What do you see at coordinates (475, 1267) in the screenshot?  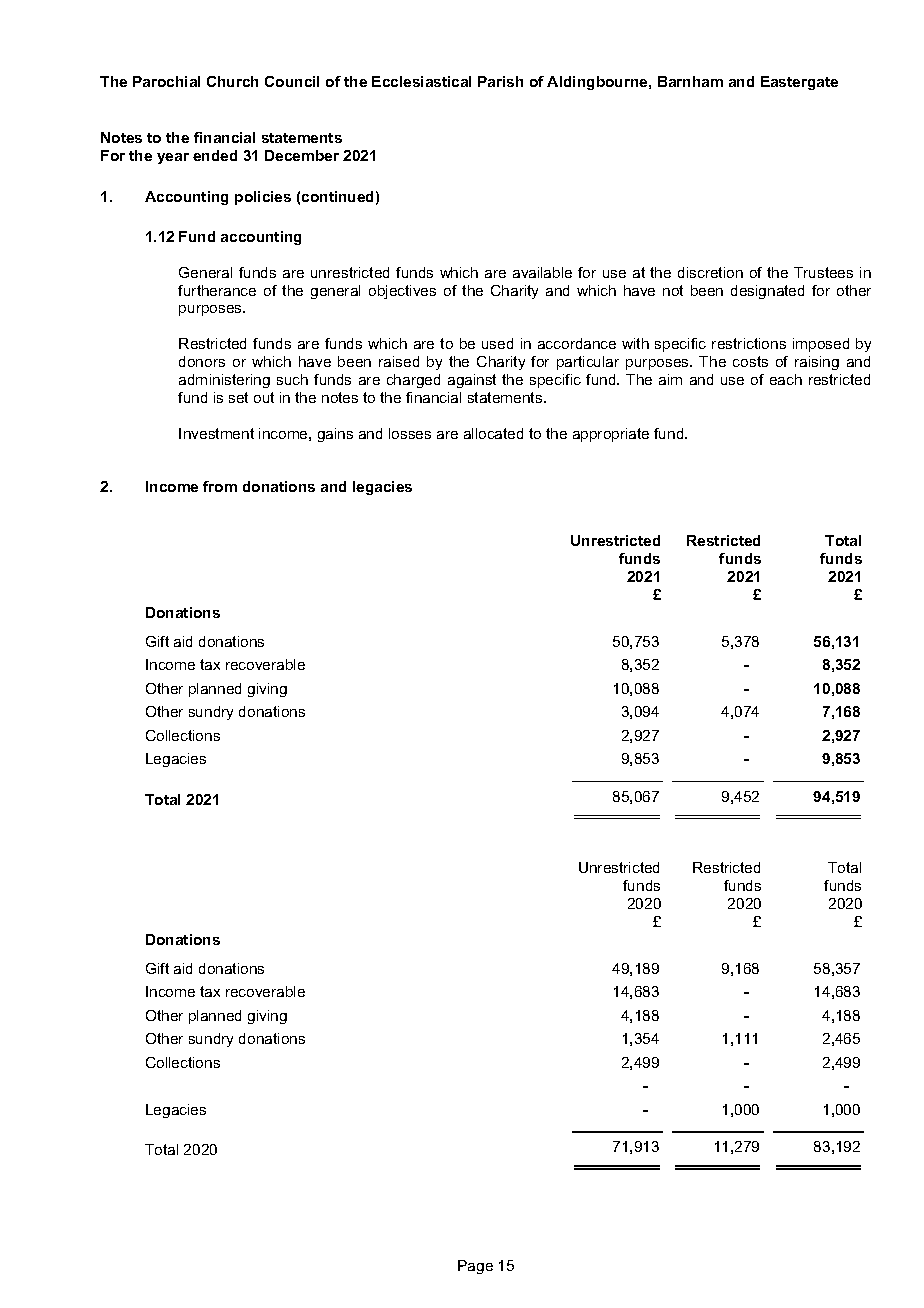 I see `Page` at bounding box center [475, 1267].
